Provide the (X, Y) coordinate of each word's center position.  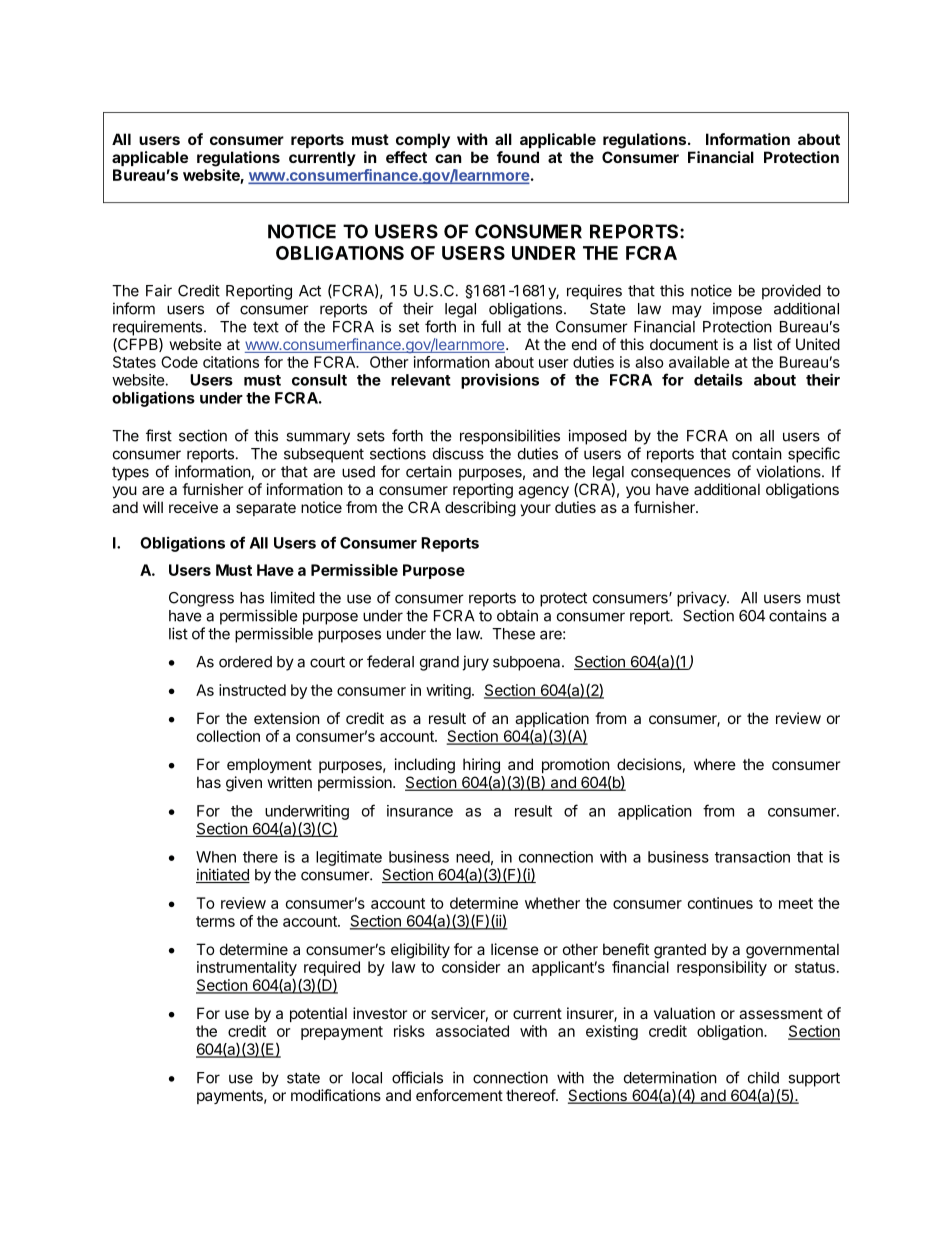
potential (318, 1014)
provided (791, 292)
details (718, 379)
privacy (702, 599)
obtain (517, 615)
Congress (201, 599)
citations (231, 362)
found (518, 157)
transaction (752, 857)
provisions (500, 381)
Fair (159, 290)
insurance (420, 811)
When (216, 857)
